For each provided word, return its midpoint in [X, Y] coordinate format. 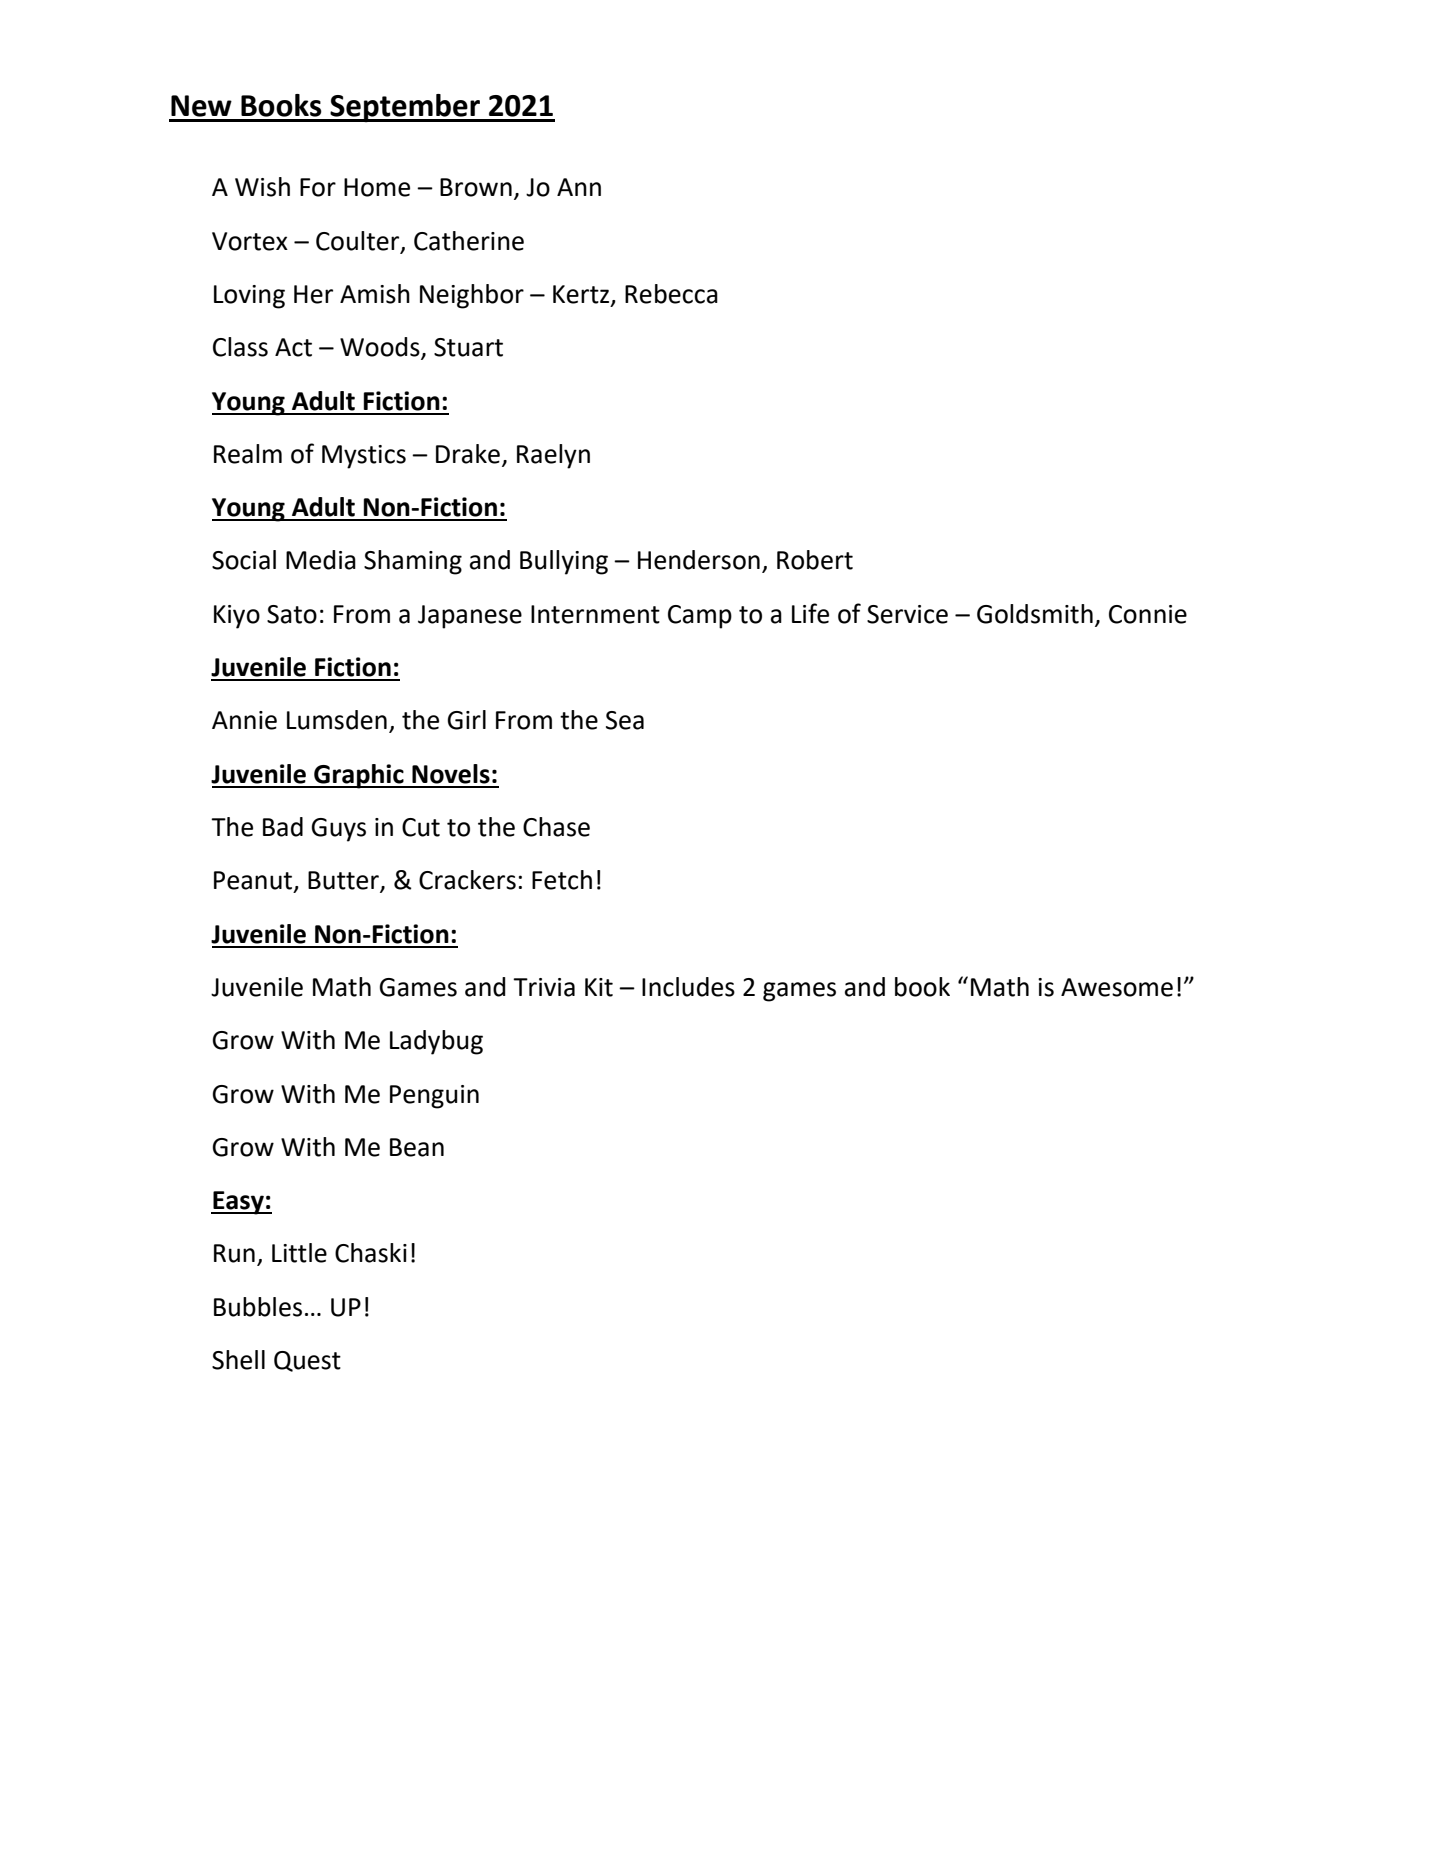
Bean [417, 1147]
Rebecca [671, 294]
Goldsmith [1035, 614]
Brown [476, 187]
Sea [625, 720]
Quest [307, 1361]
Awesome [1117, 987]
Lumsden [337, 720]
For [318, 187]
